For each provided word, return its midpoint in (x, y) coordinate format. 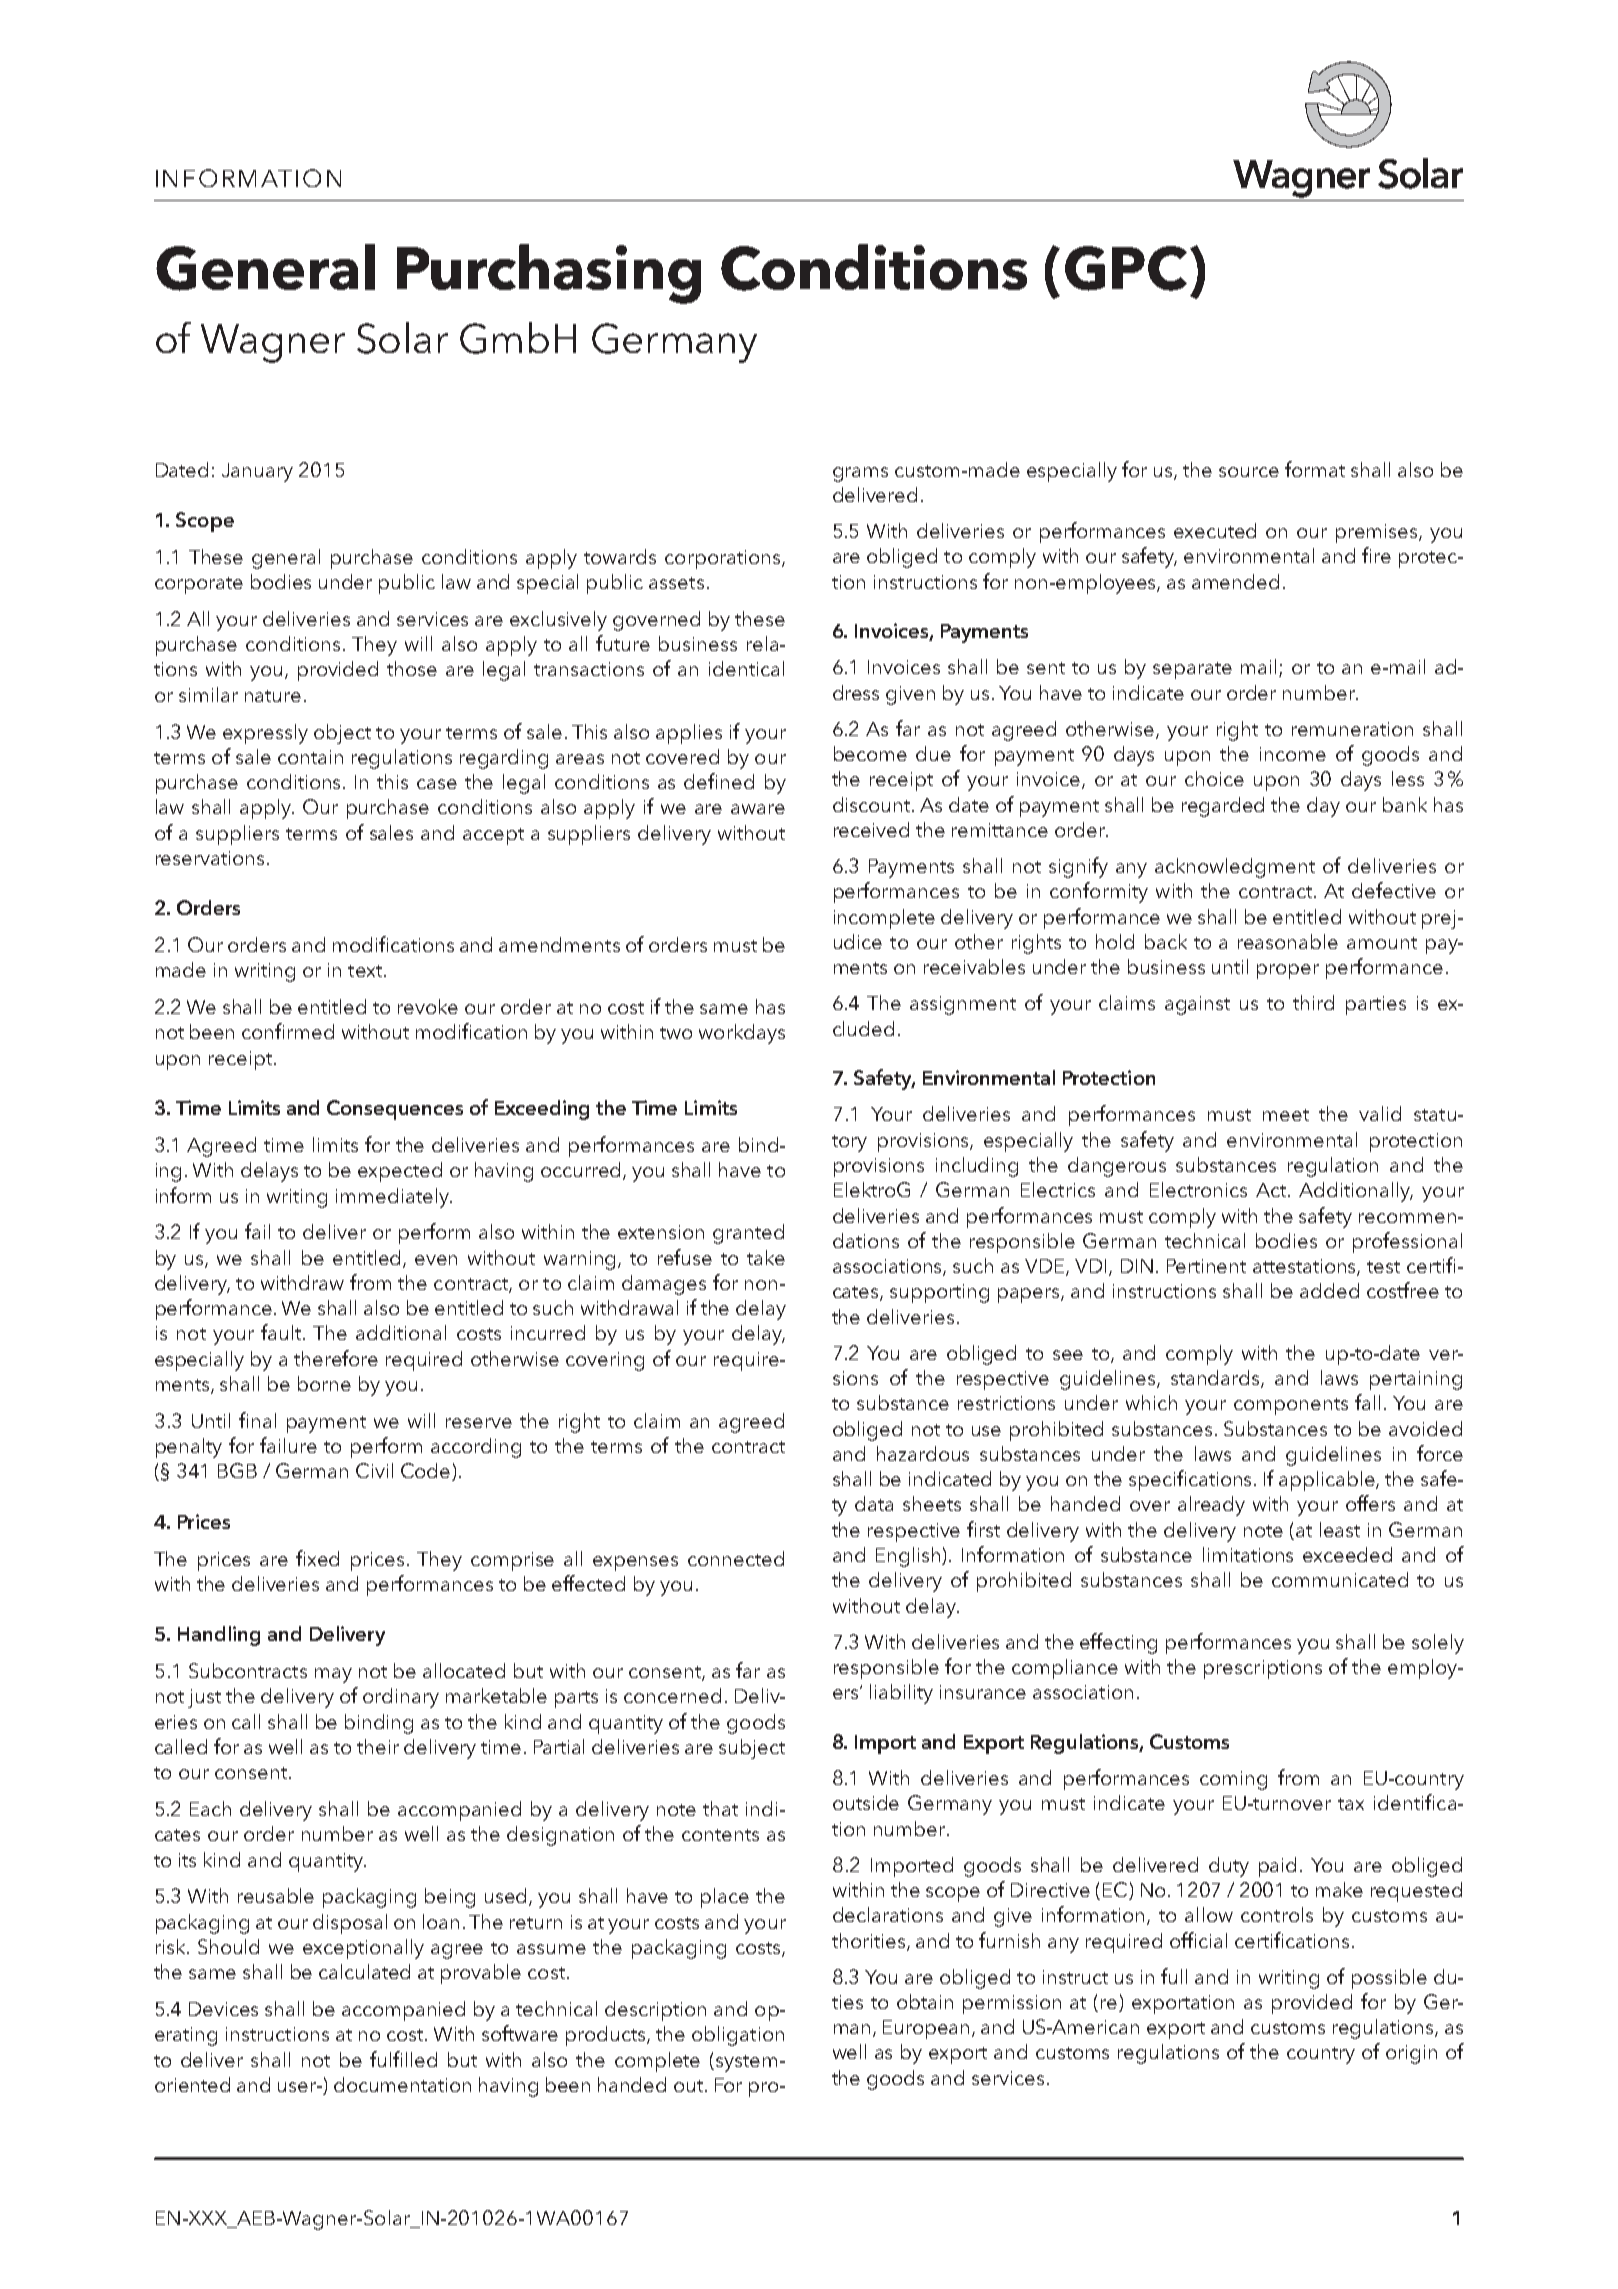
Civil (374, 1470)
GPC (1126, 268)
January (257, 472)
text (366, 971)
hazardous (923, 1453)
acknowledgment (1235, 868)
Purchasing (549, 274)
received (871, 829)
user (298, 2087)
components (1291, 1406)
